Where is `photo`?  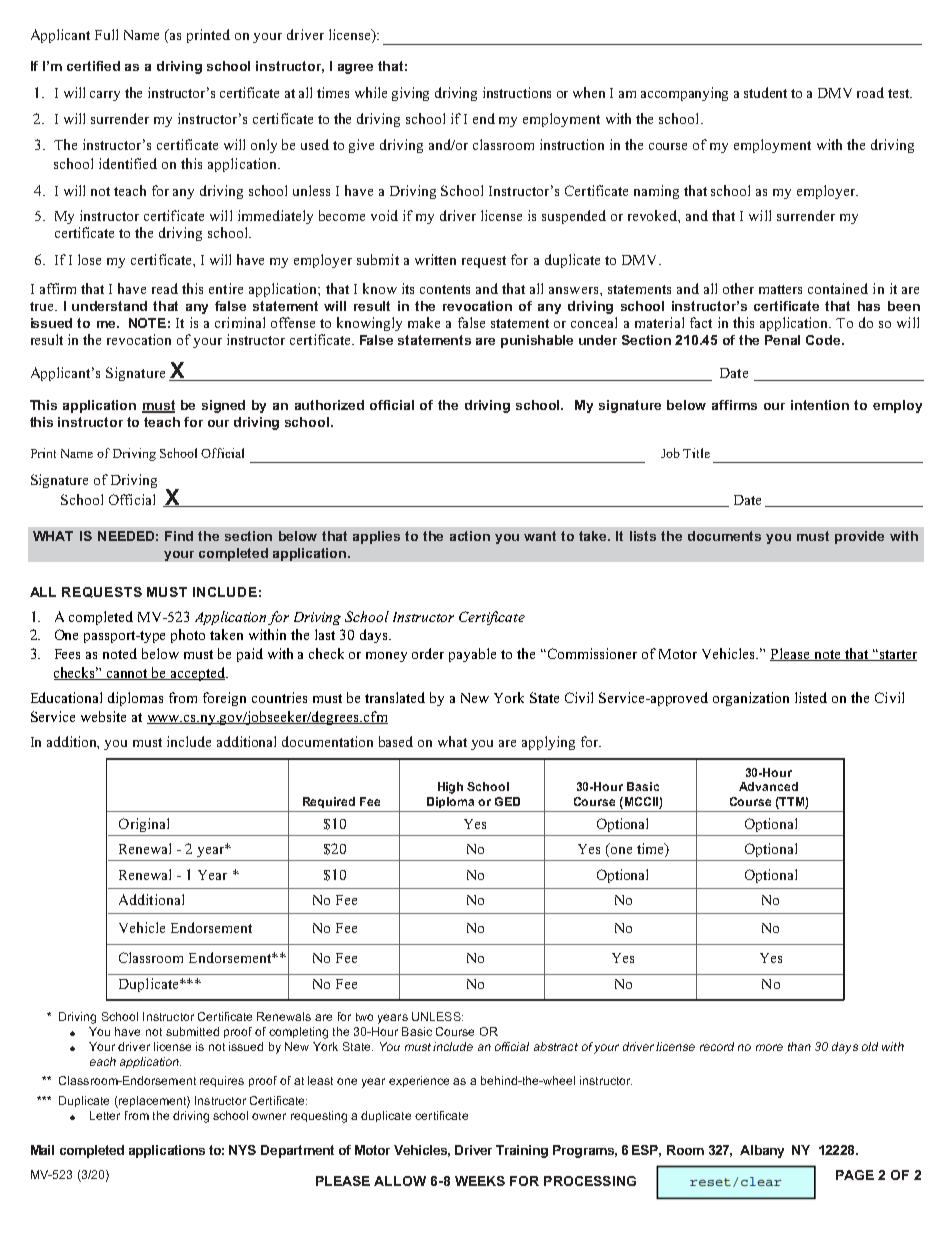
photo is located at coordinates (188, 636).
